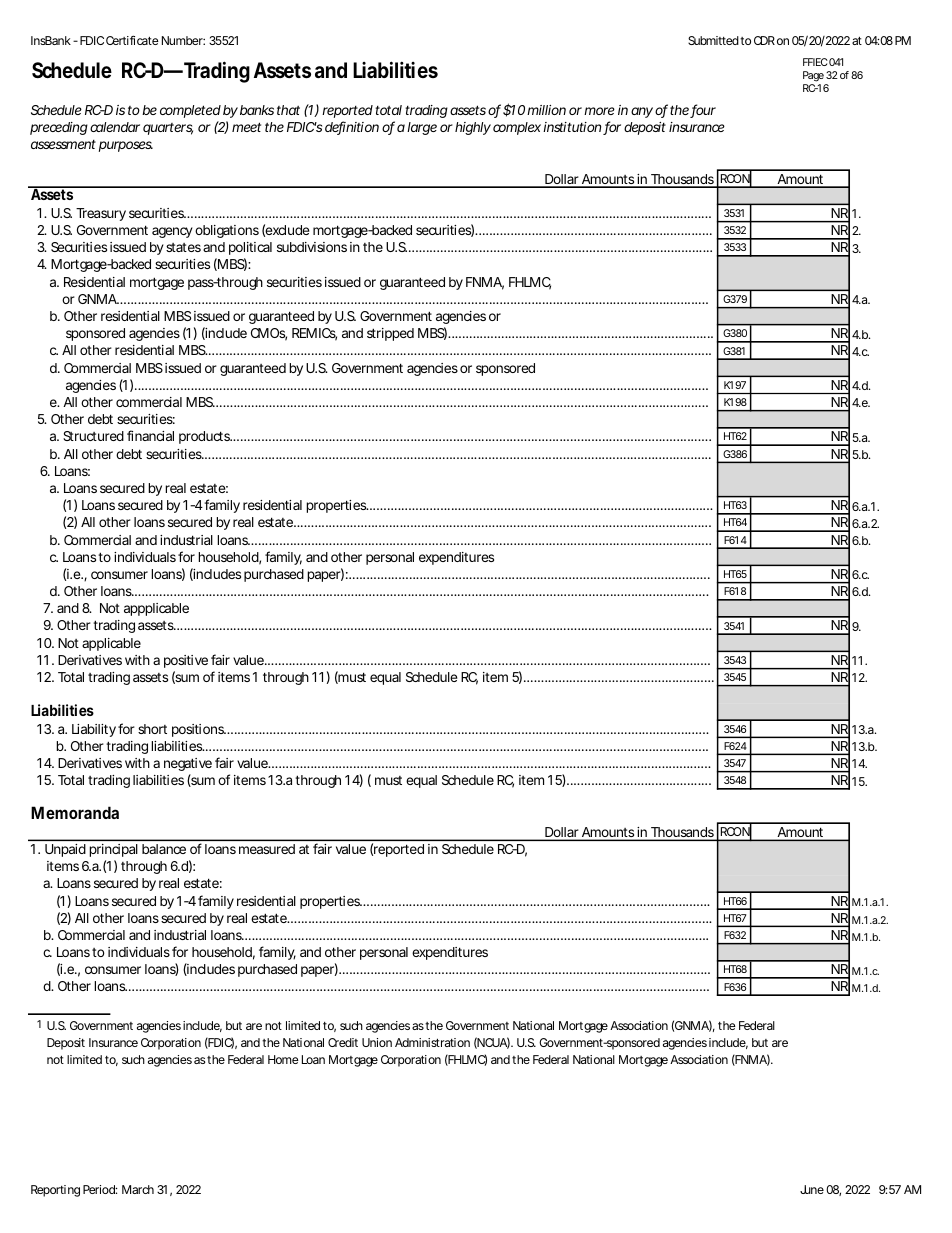 This screenshot has height=1233, width=952. What do you see at coordinates (138, 1189) in the screenshot?
I see `March` at bounding box center [138, 1189].
